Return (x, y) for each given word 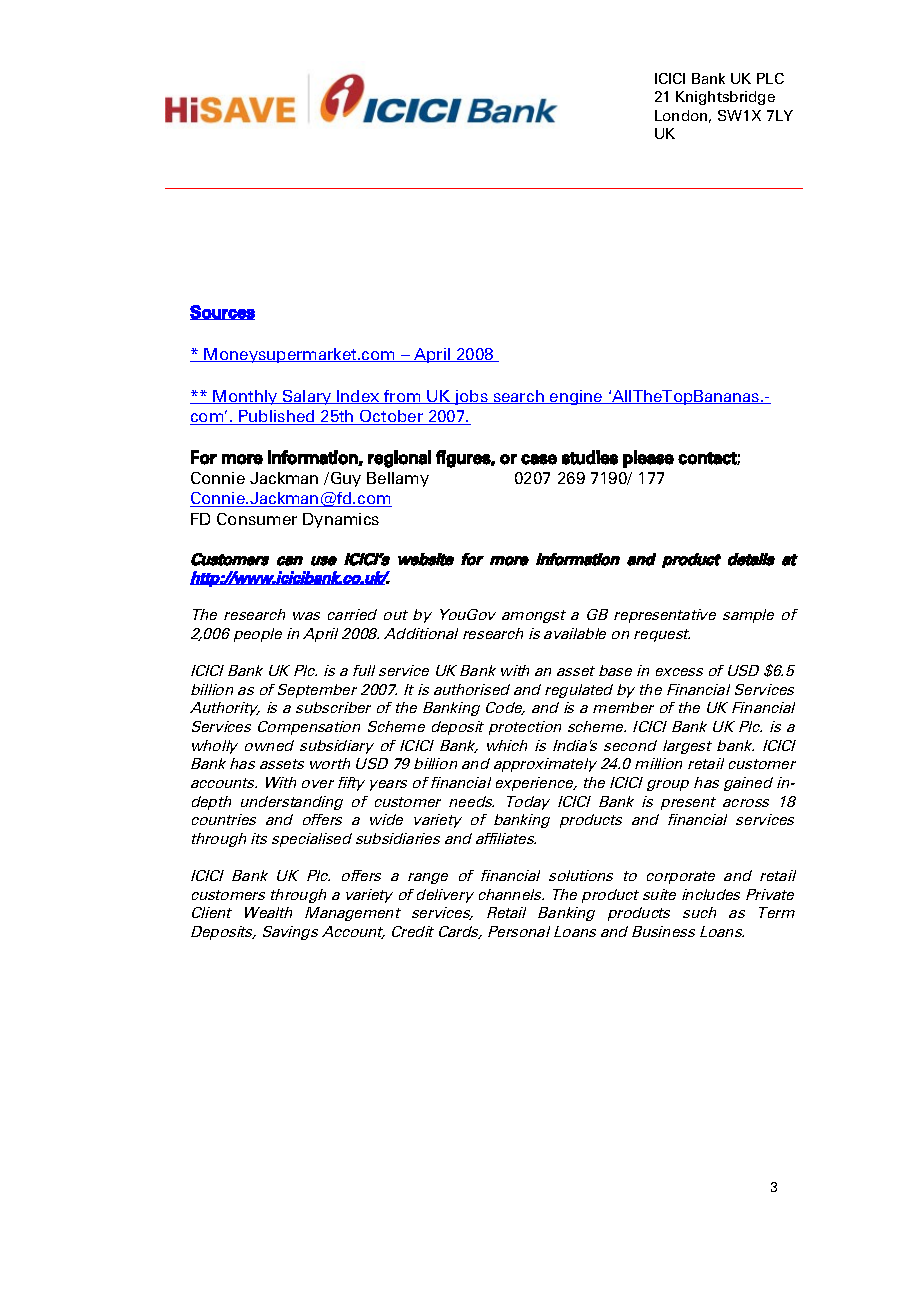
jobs (471, 397)
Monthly (246, 397)
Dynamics (341, 520)
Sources (222, 312)
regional (399, 459)
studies (590, 457)
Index (358, 397)
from (402, 397)
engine (576, 397)
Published (277, 417)
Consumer (257, 519)
